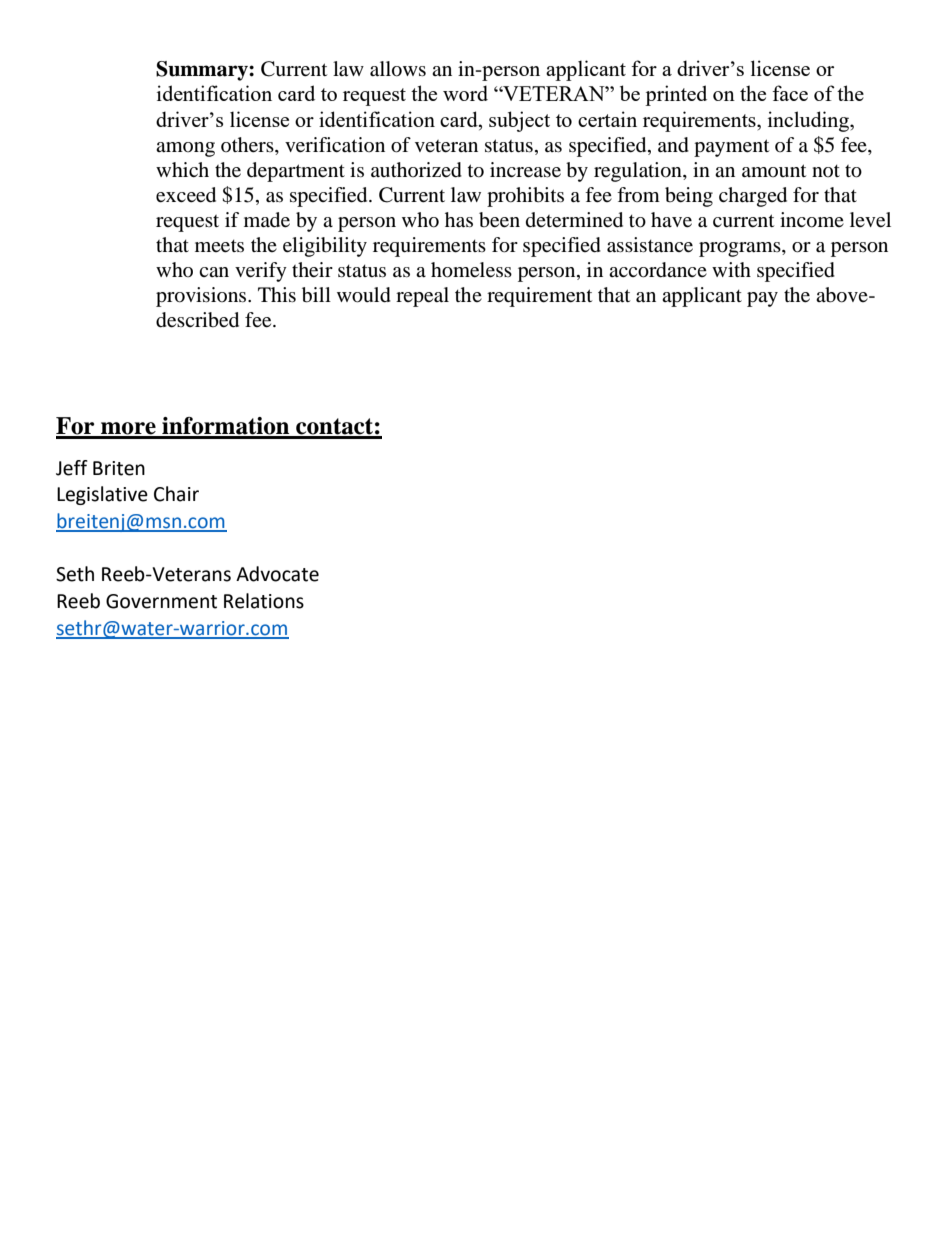  Describe the element at coordinates (753, 197) in the screenshot. I see `charged` at that location.
